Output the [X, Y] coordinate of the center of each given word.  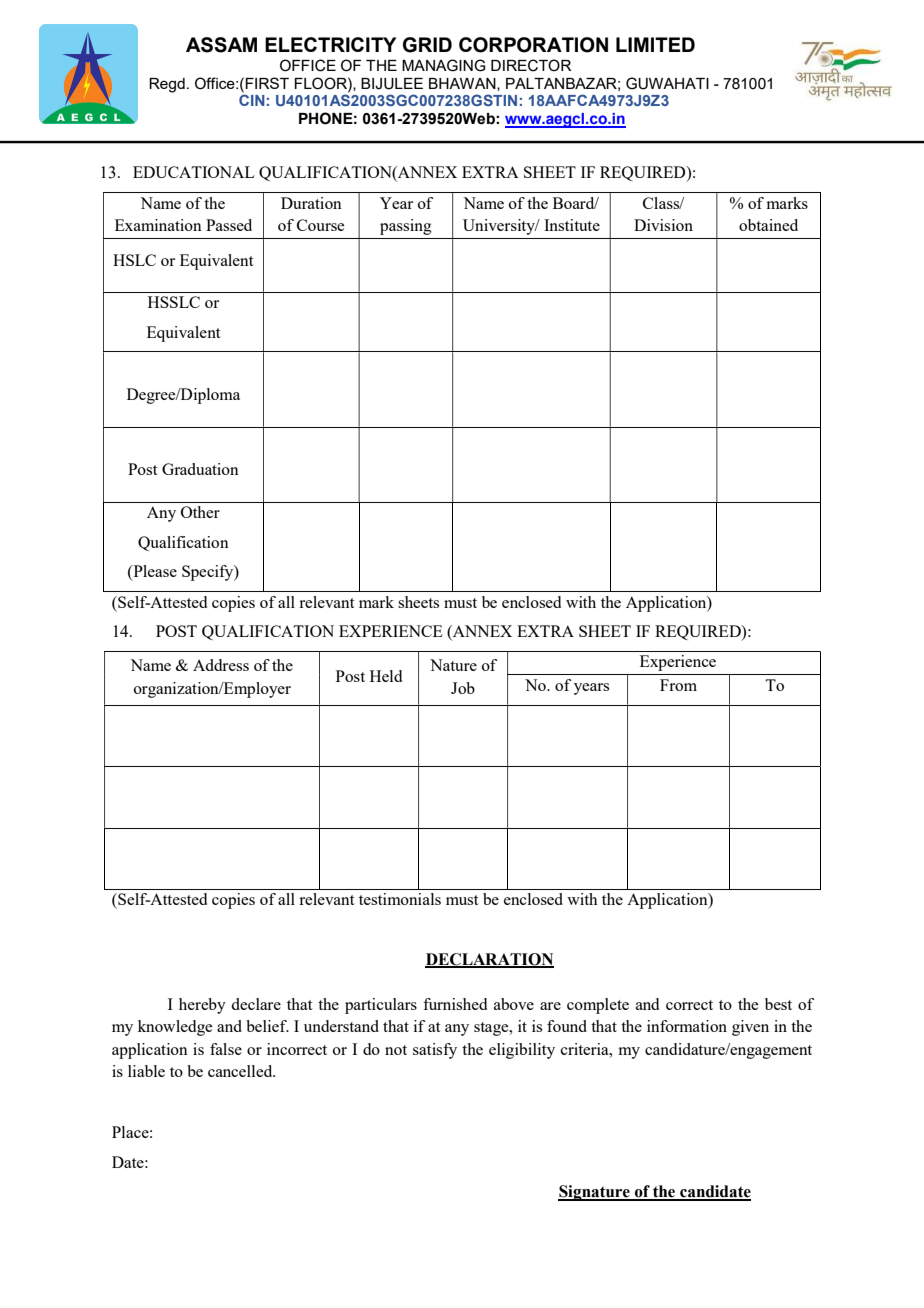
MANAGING [443, 65]
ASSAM [221, 45]
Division [663, 225]
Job [463, 688]
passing [406, 227]
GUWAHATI [667, 83]
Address [221, 665]
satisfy [435, 1051]
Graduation [200, 469]
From [678, 685]
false [226, 1049]
